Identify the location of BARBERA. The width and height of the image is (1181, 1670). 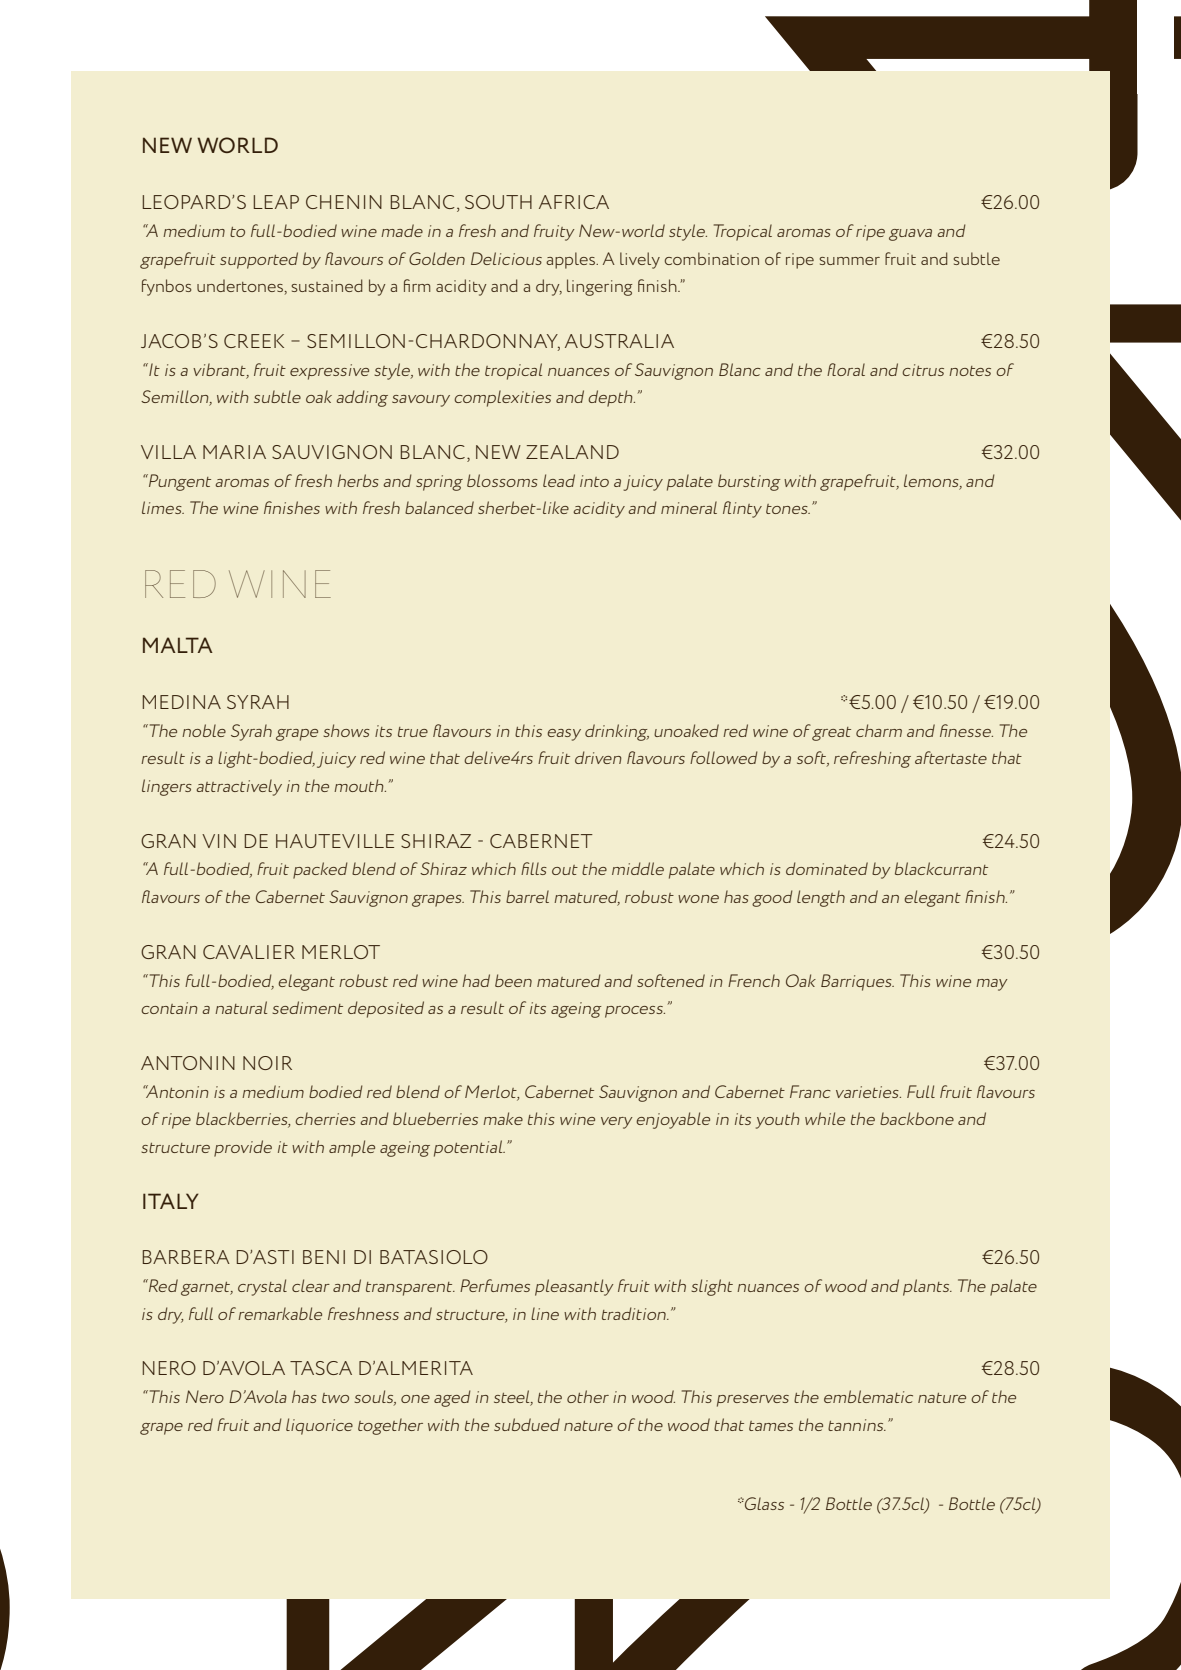
(186, 1257).
